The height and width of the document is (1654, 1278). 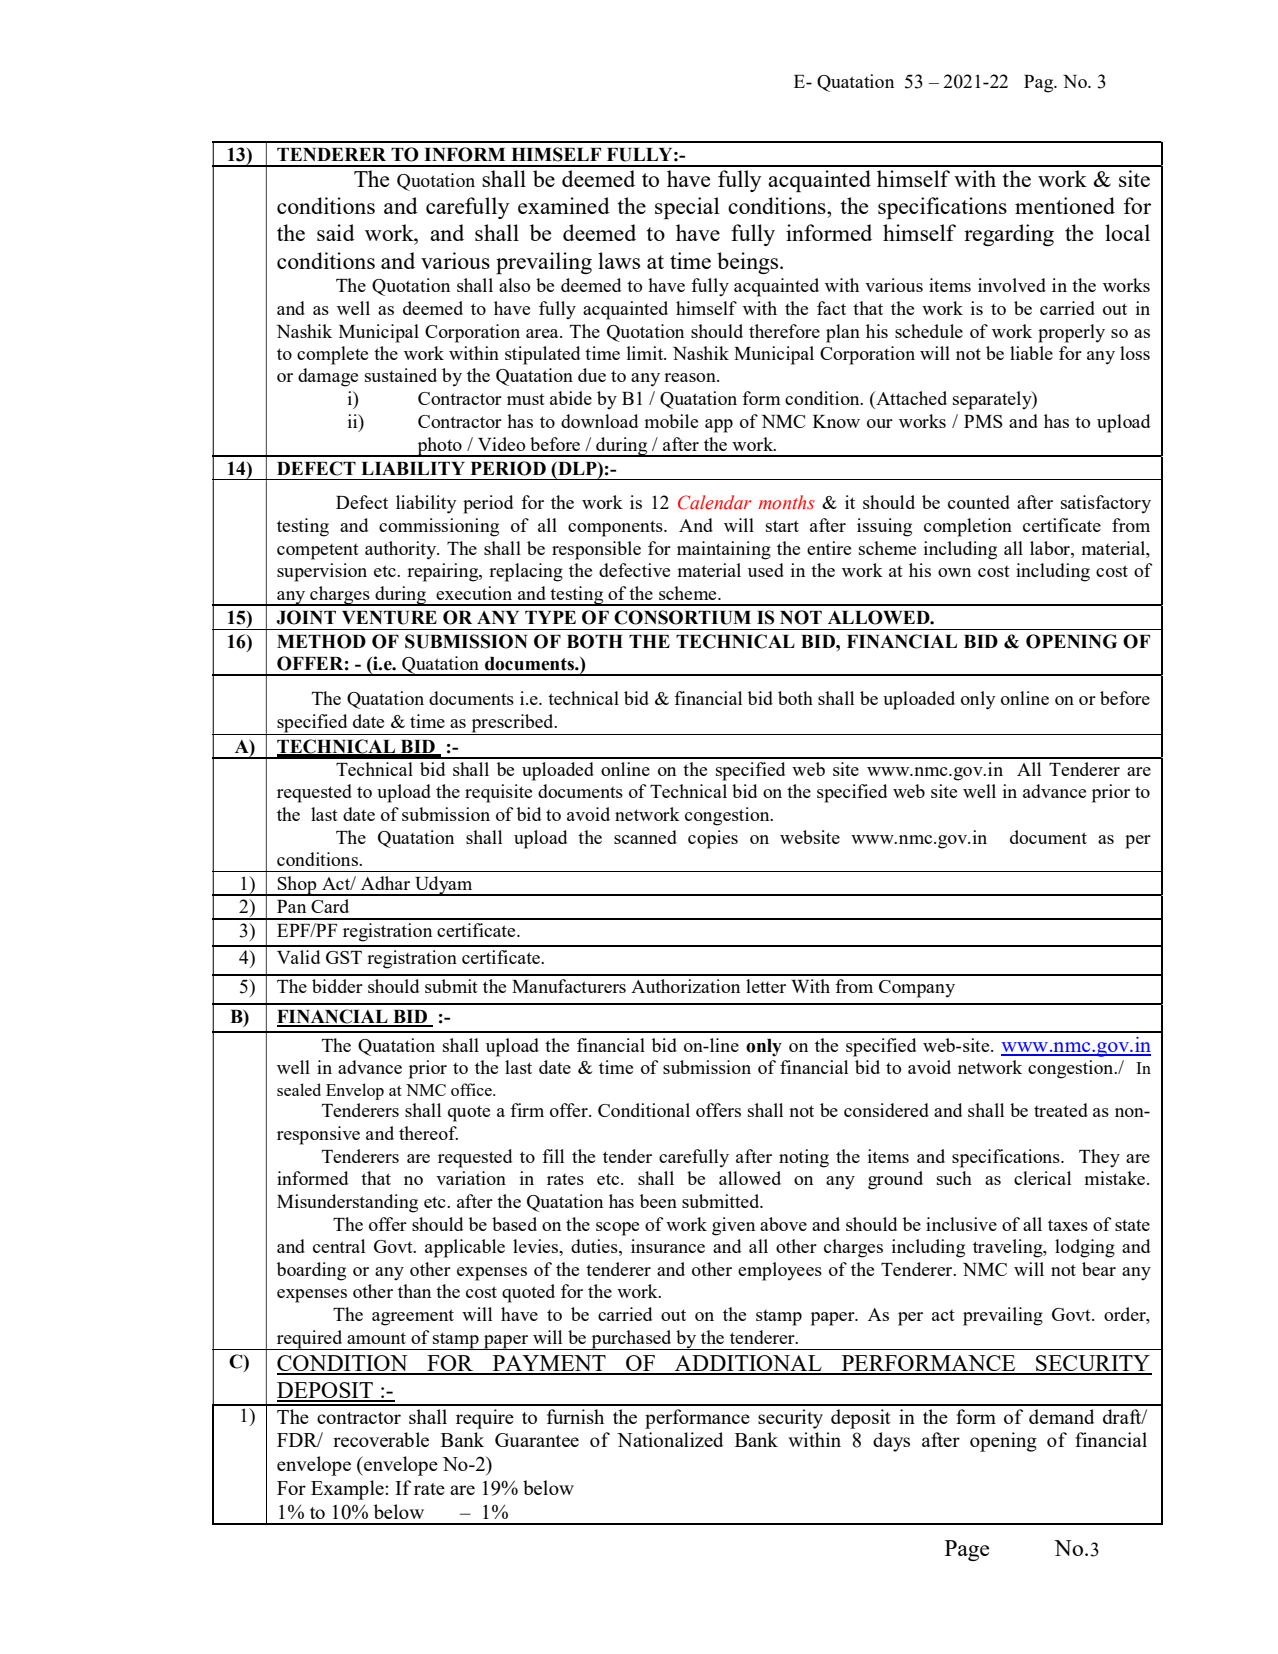 I want to click on treated, so click(x=1061, y=1110).
